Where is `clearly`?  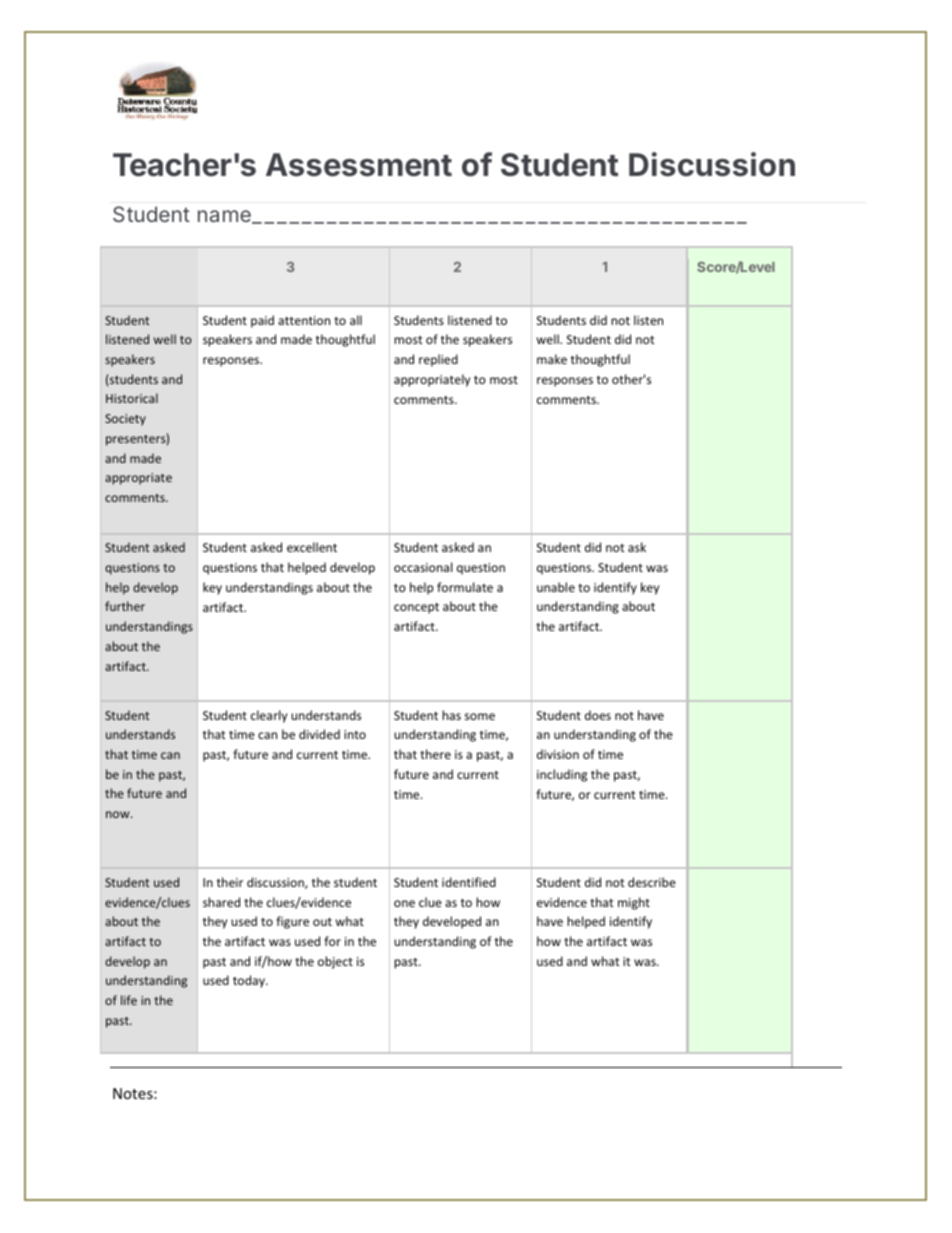 clearly is located at coordinates (269, 716).
